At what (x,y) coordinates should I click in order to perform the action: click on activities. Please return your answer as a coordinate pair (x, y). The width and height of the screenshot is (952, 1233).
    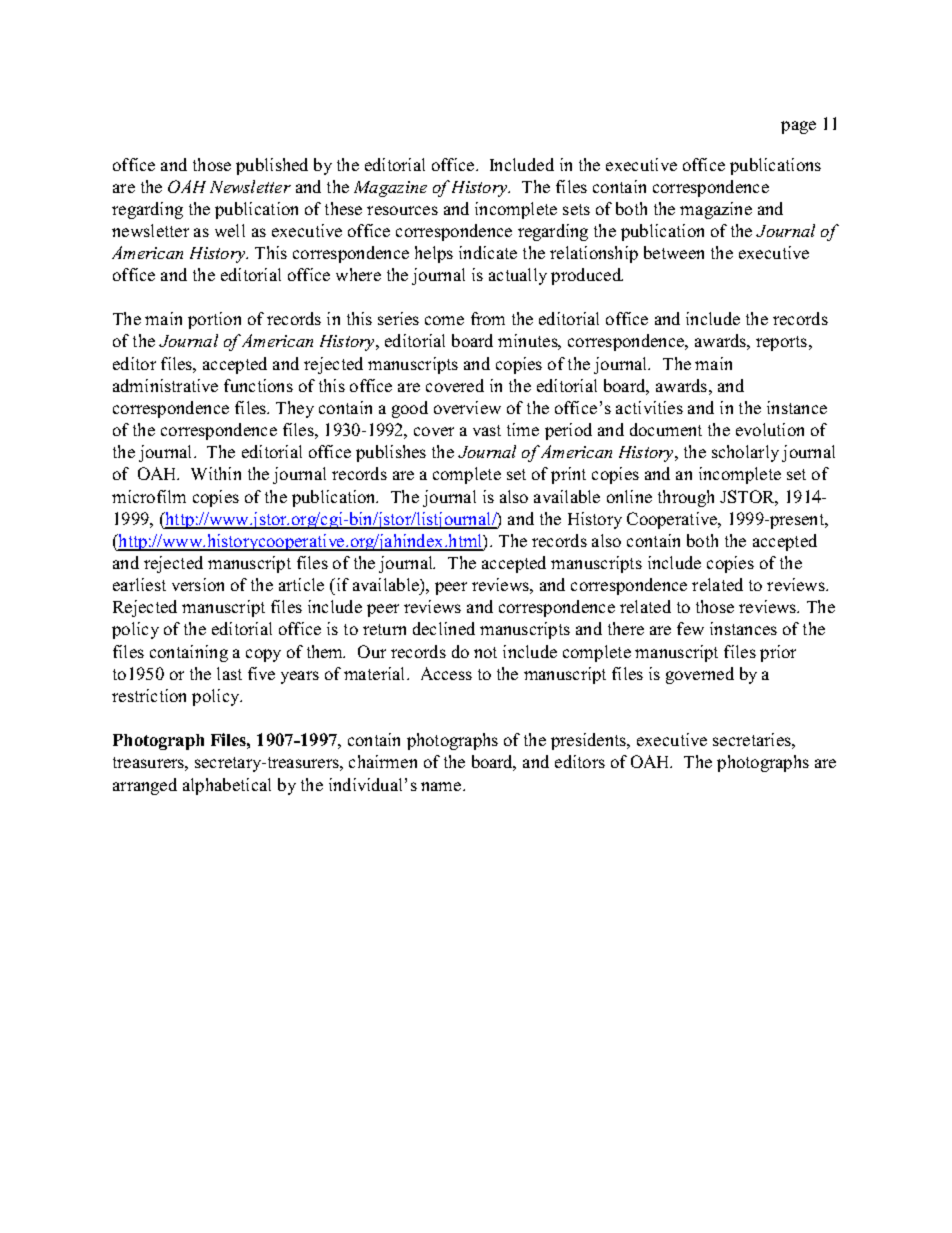
    Looking at the image, I should click on (649, 407).
